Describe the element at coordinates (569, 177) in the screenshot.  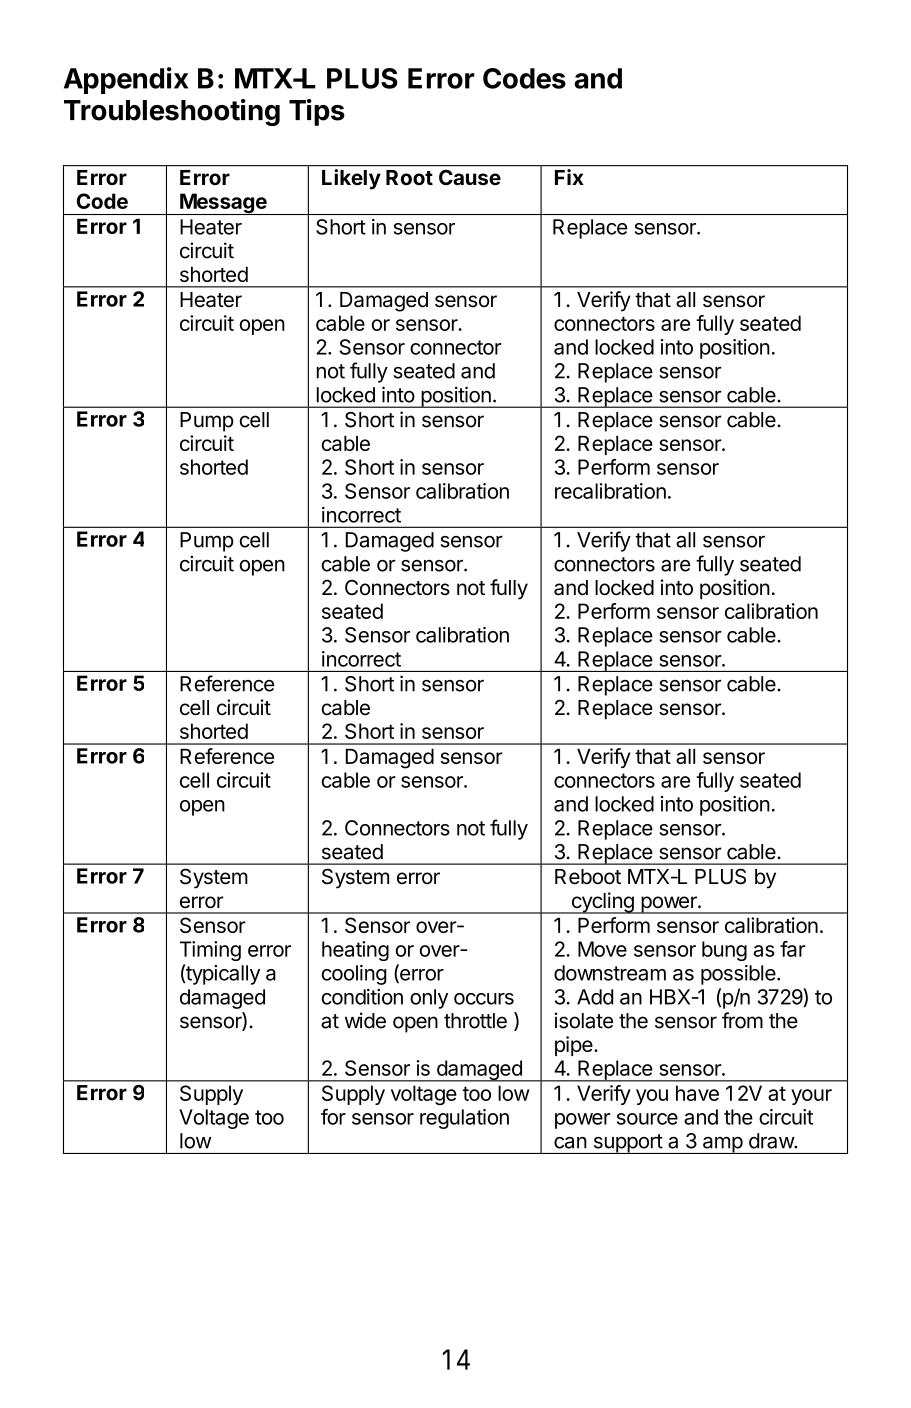
I see `Fix` at that location.
